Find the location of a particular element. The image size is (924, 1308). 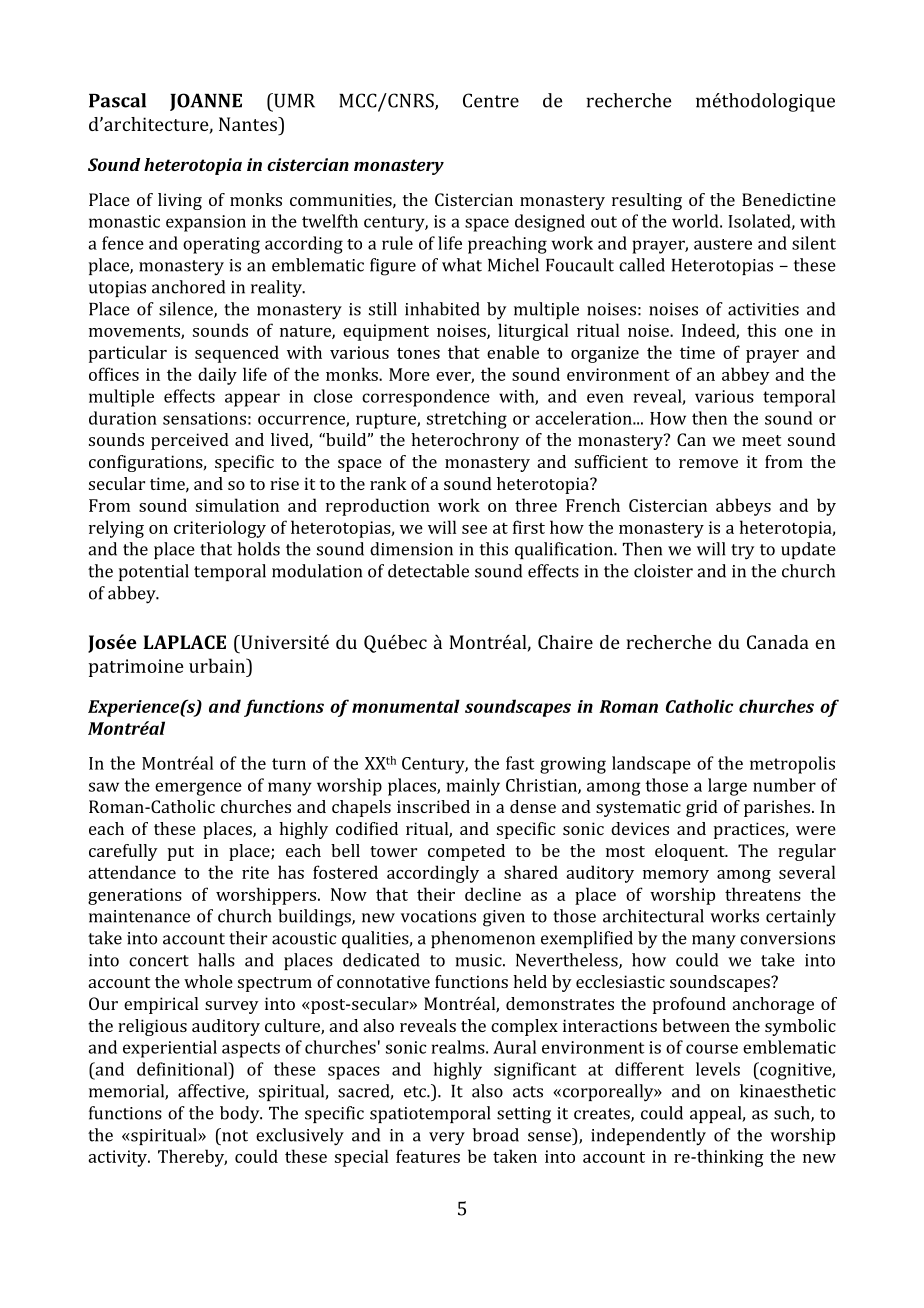

activities is located at coordinates (763, 309).
